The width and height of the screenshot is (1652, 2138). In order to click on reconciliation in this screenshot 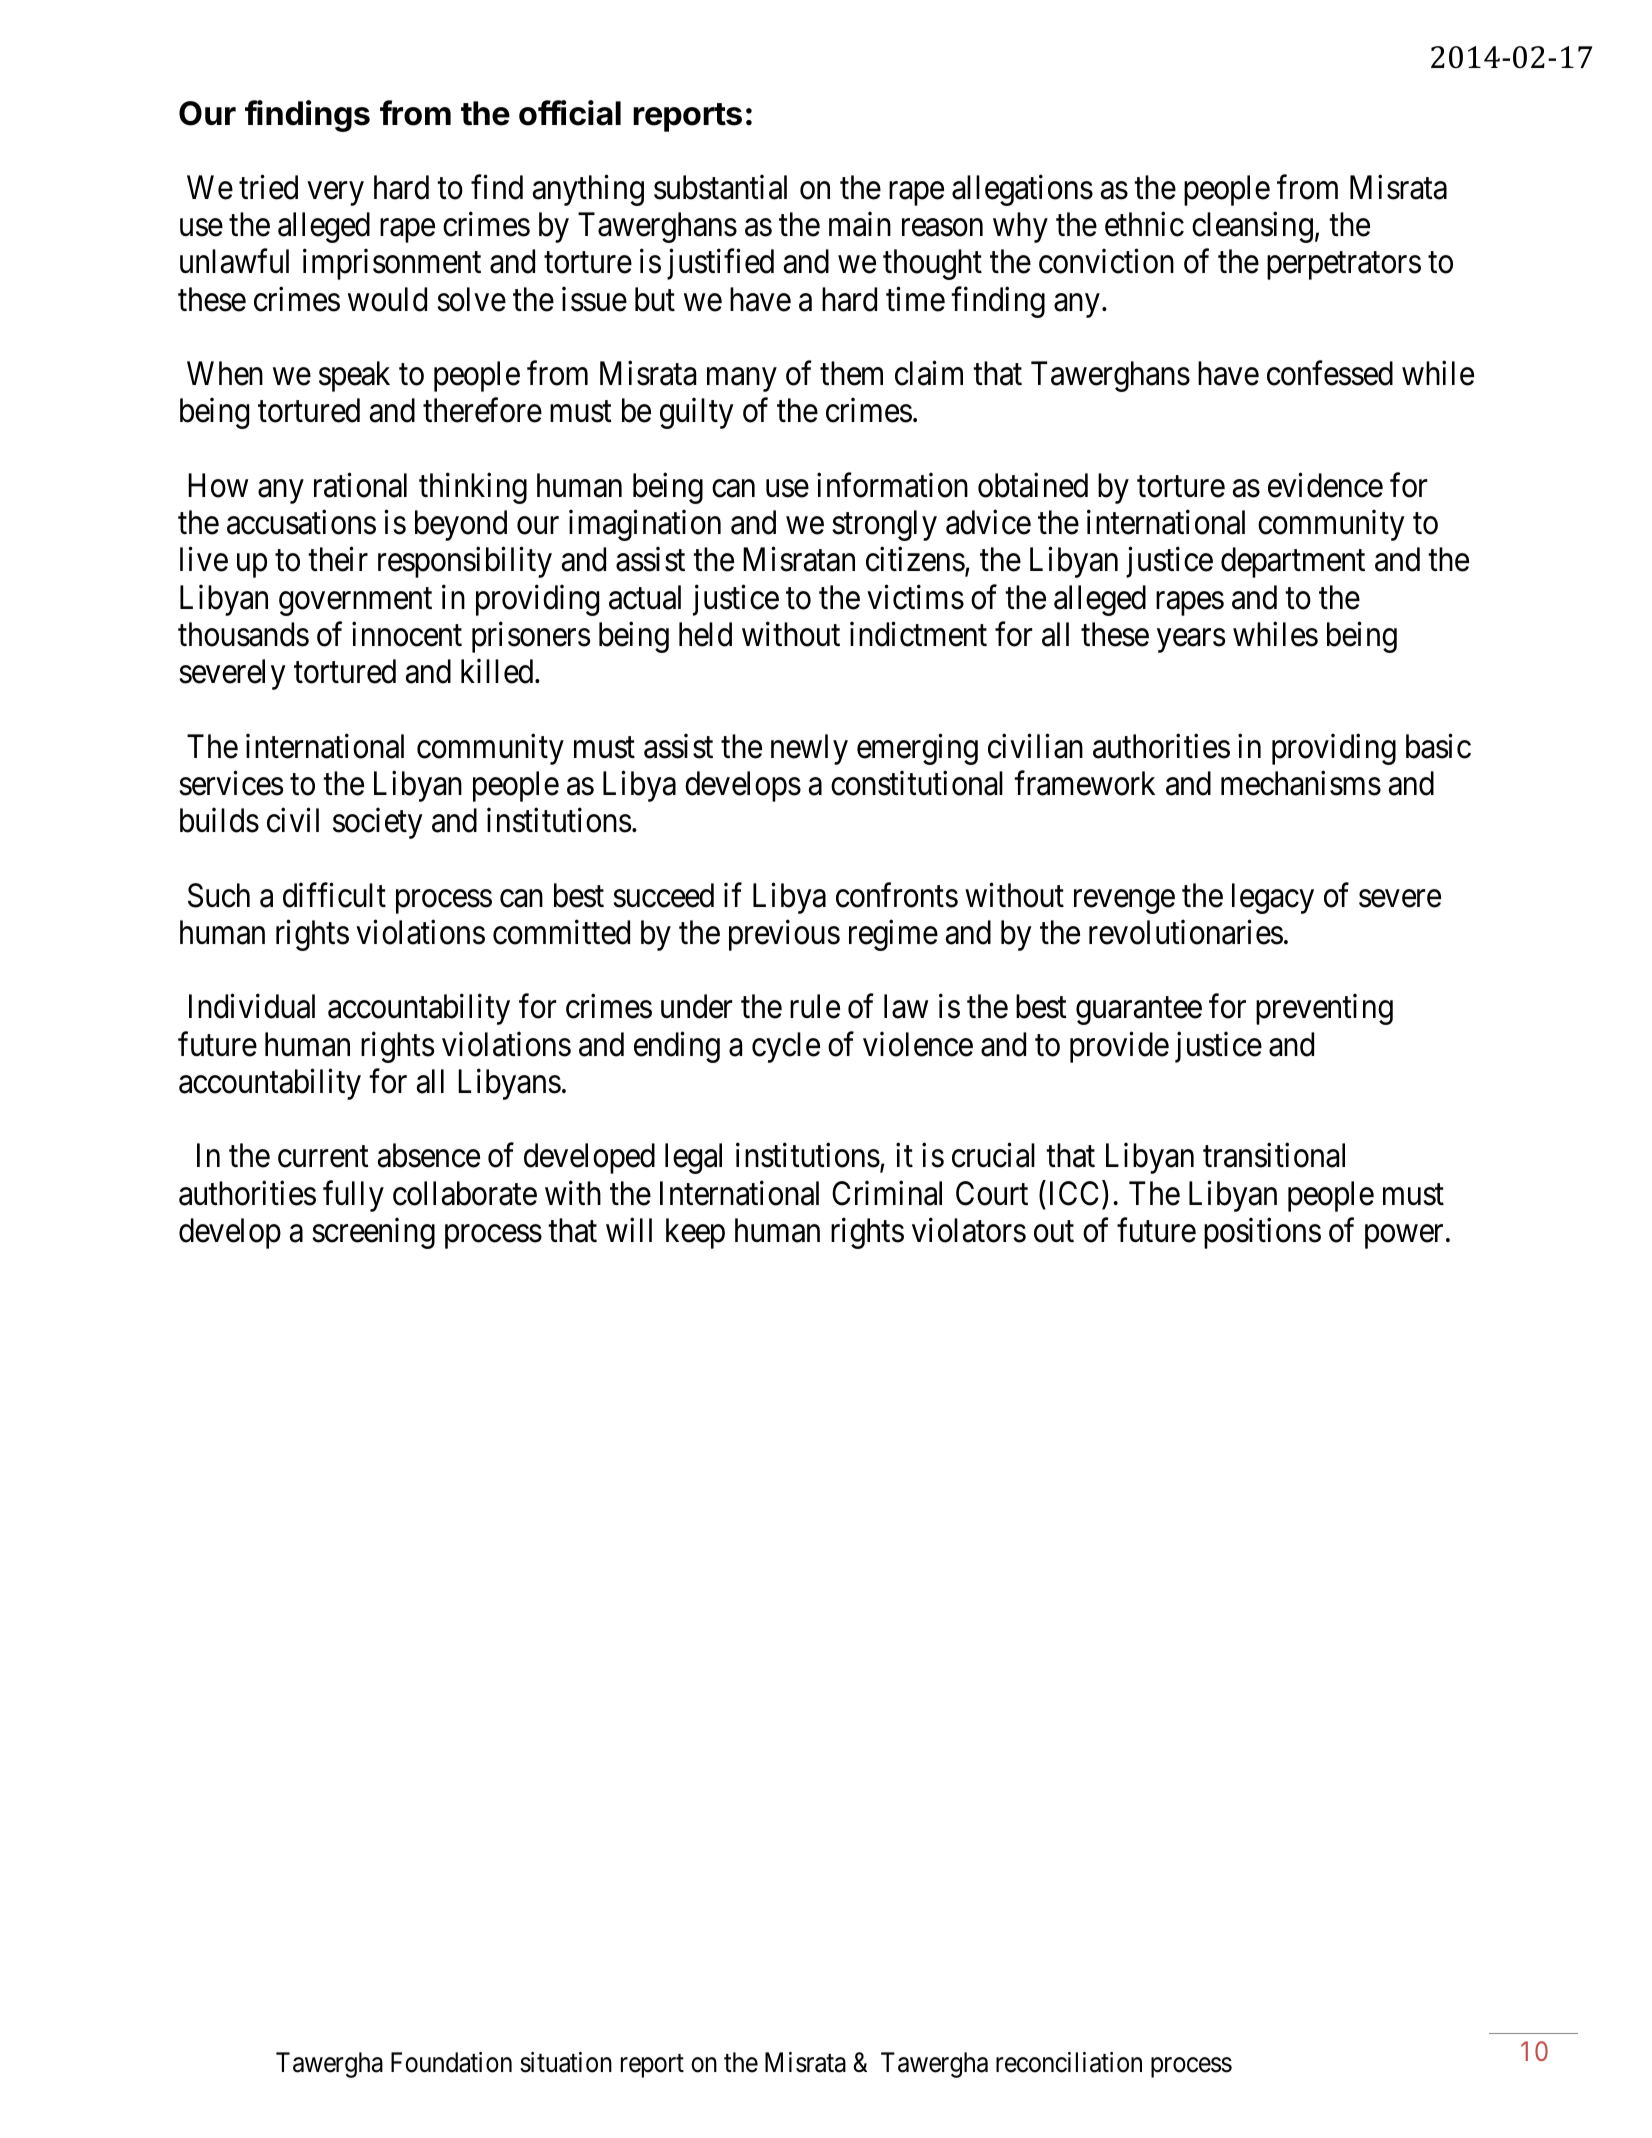, I will do `click(1069, 2062)`.
